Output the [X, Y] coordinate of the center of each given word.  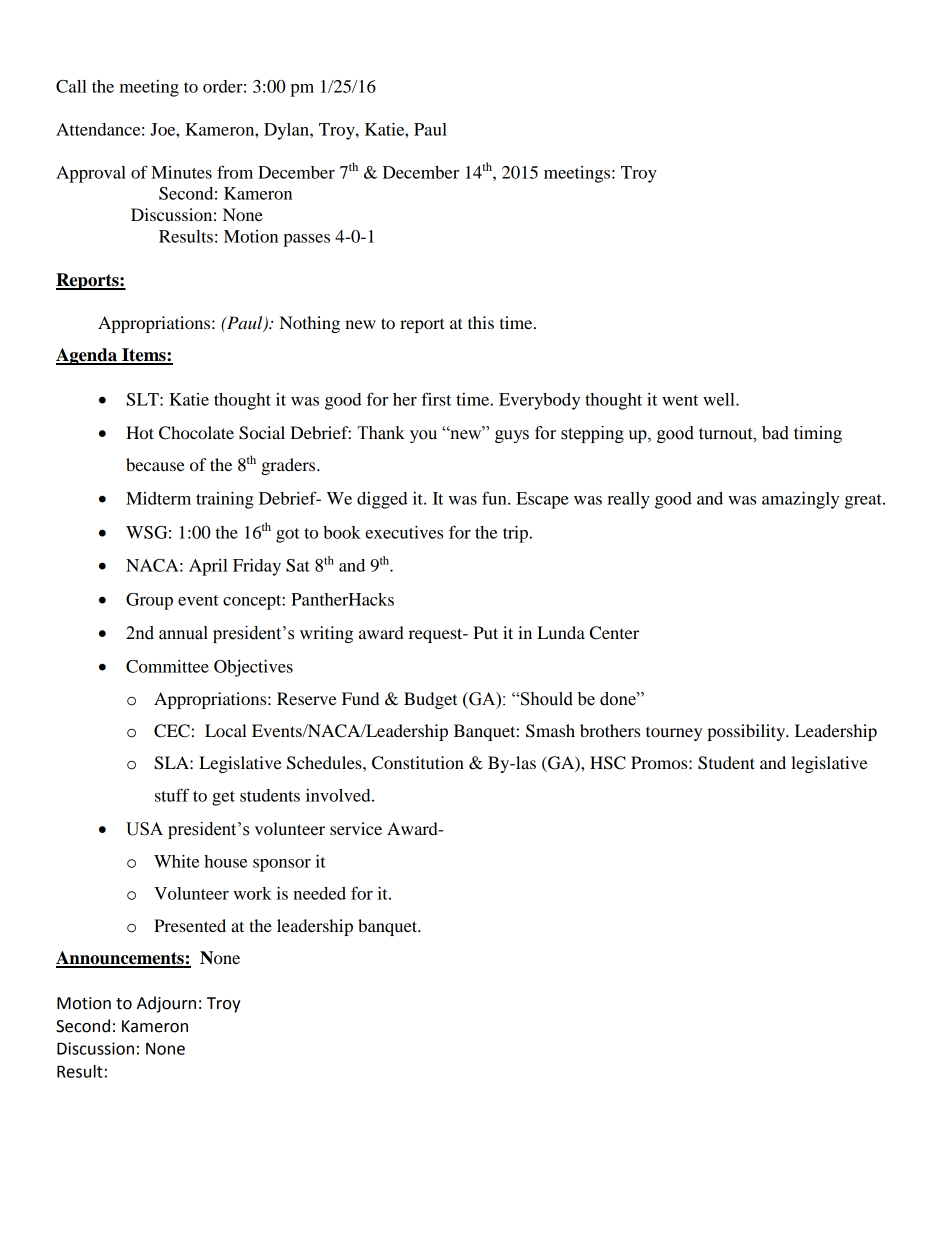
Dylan [287, 131]
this [481, 322]
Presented [190, 925]
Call [71, 86]
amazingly [800, 500]
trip [517, 534]
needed [319, 893]
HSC [608, 763]
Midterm [158, 498]
